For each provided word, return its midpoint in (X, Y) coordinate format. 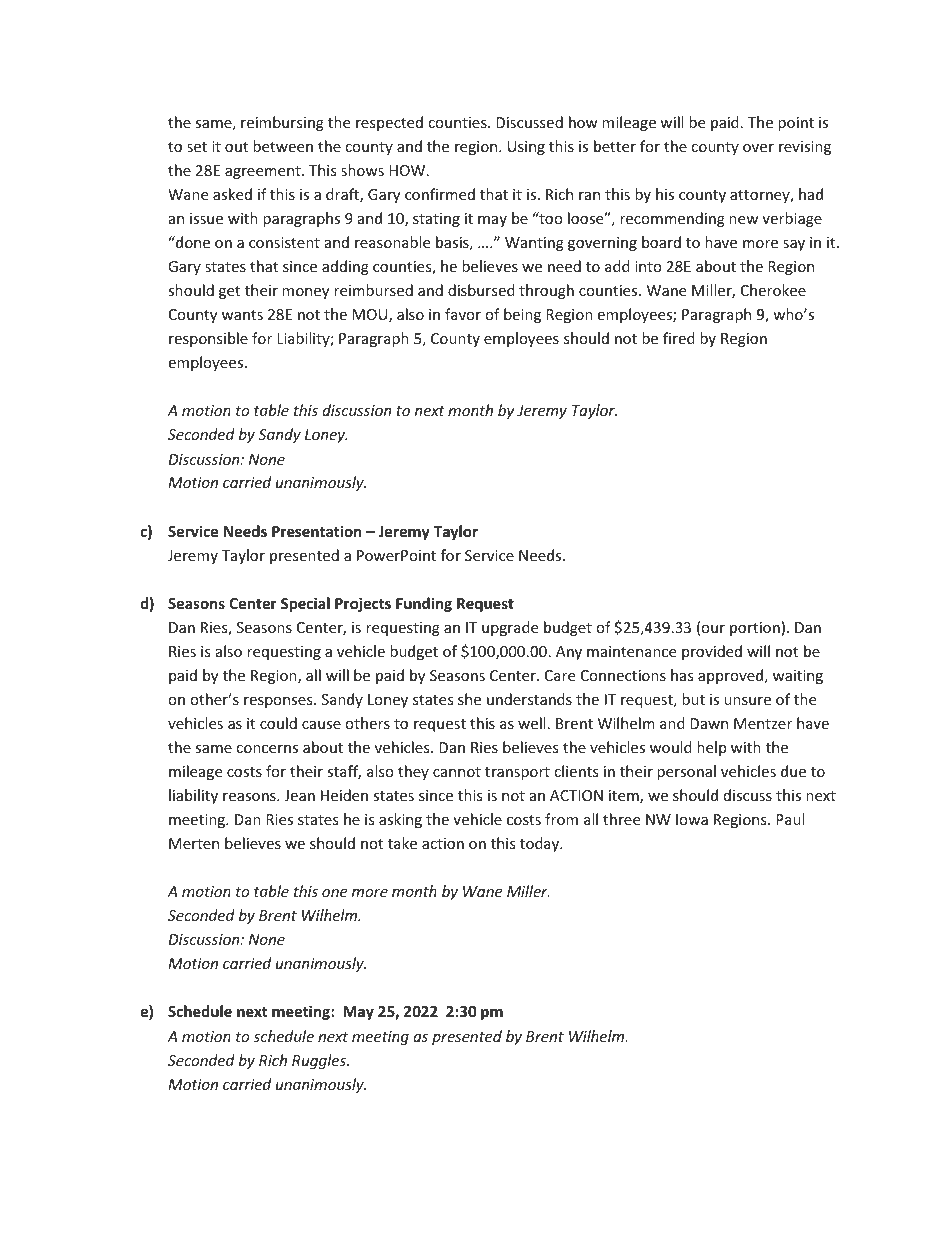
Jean (299, 795)
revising (805, 148)
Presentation (317, 531)
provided (712, 652)
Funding (424, 604)
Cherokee (773, 290)
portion (755, 629)
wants (242, 315)
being (522, 315)
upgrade (510, 628)
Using (526, 148)
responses (279, 702)
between (283, 146)
